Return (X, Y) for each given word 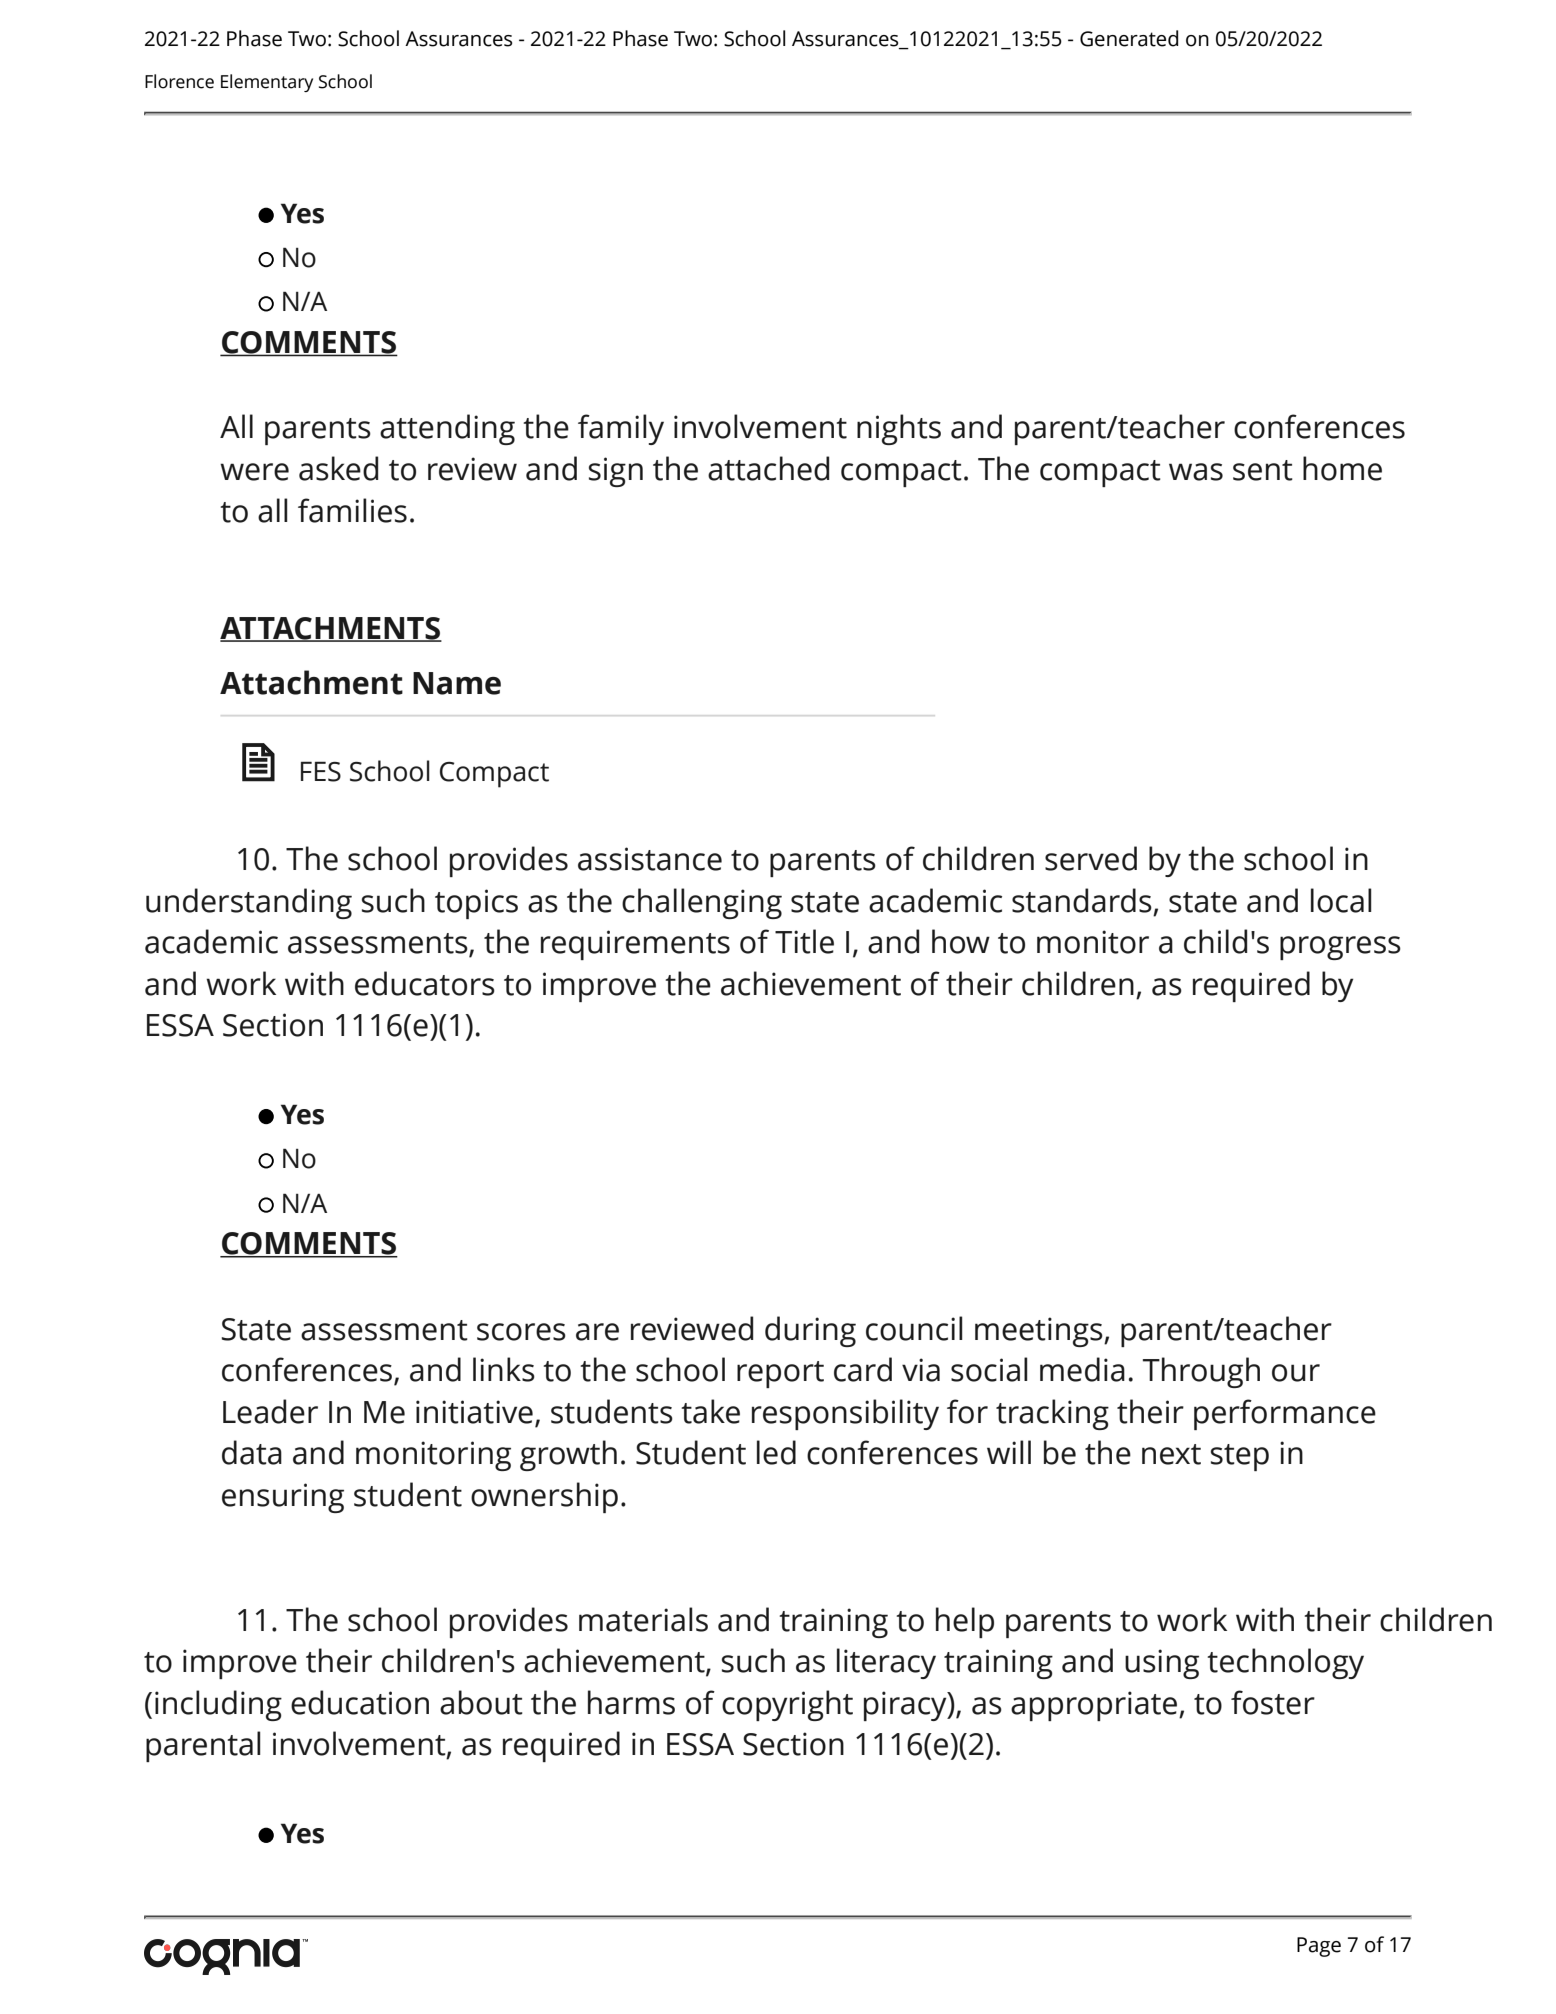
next (1171, 1454)
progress (1340, 948)
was (1196, 472)
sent (1263, 470)
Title (804, 941)
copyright (787, 1705)
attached (768, 468)
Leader (270, 1411)
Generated (1129, 38)
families (352, 510)
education (360, 1702)
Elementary (267, 83)
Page (1319, 1947)
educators (425, 983)
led (776, 1452)
